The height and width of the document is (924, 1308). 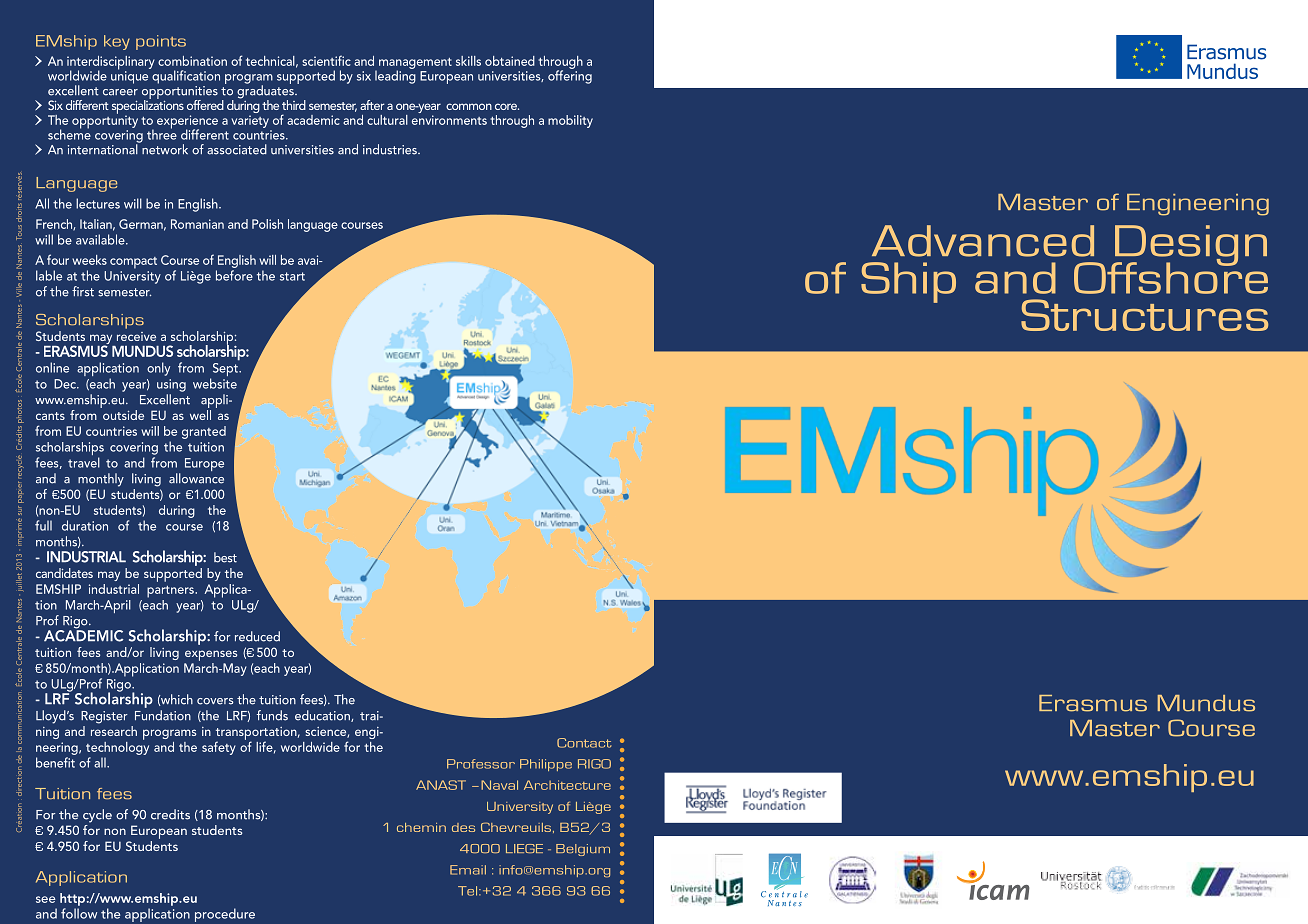 I want to click on Structures, so click(x=1144, y=315).
